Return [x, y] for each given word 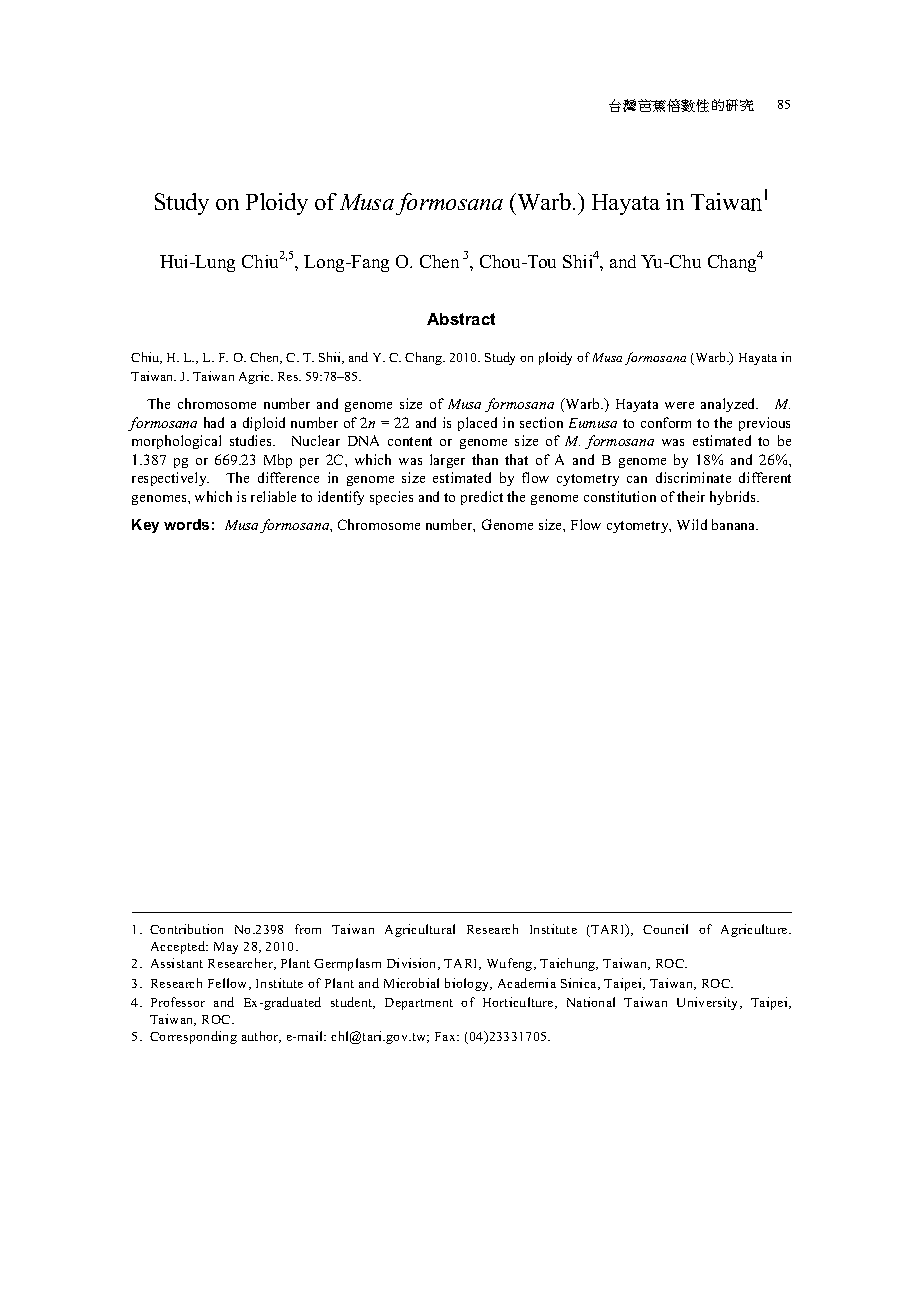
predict [482, 498]
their [691, 496]
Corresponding [193, 1037]
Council [665, 929]
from [308, 929]
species [391, 498]
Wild [692, 524]
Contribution [186, 929]
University [709, 1003]
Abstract [461, 319]
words [186, 524]
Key [145, 526]
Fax [447, 1036]
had [214, 422]
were [679, 405]
